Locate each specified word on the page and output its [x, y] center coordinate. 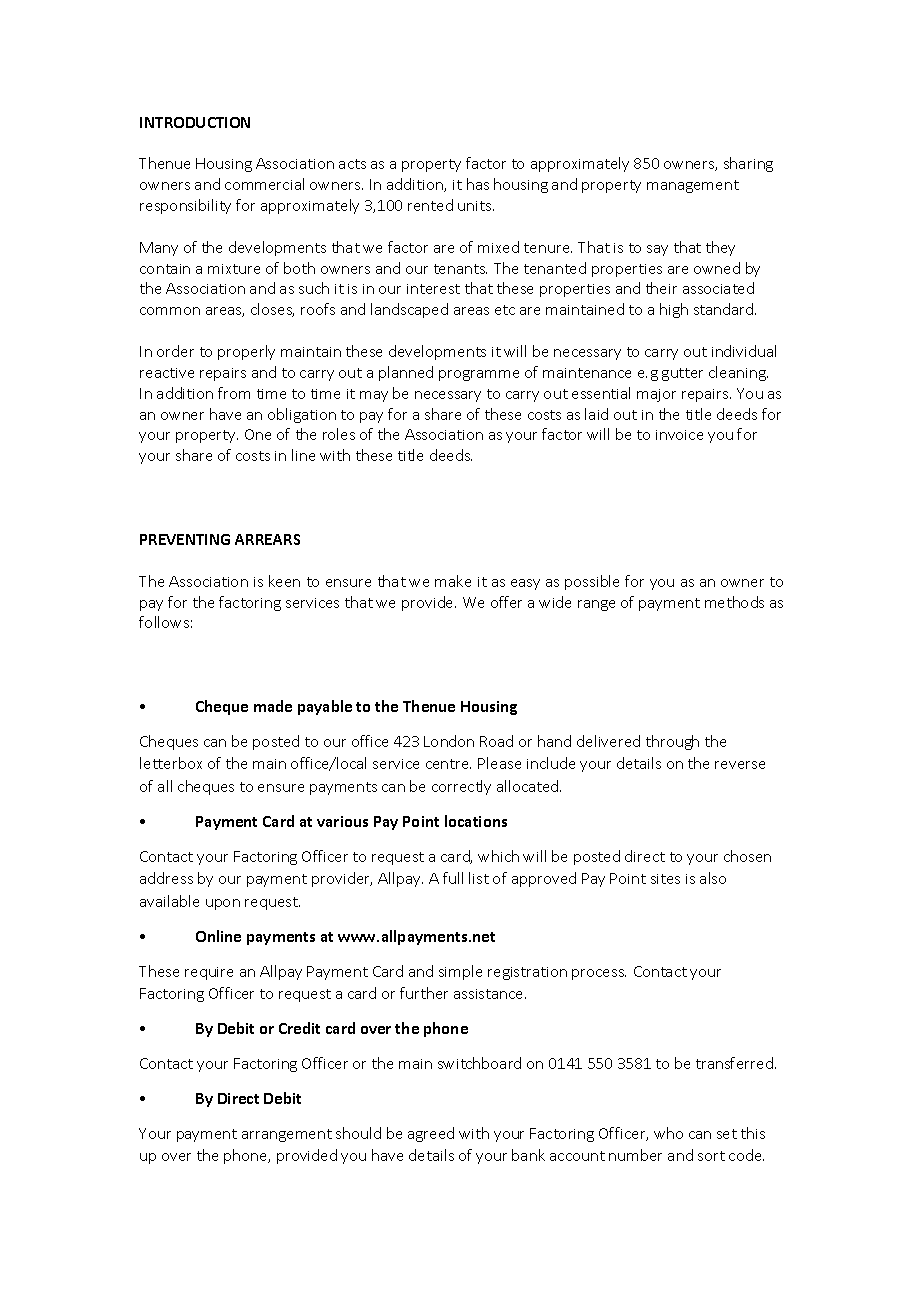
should [358, 1133]
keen [284, 581]
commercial [264, 184]
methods [734, 602]
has [478, 184]
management [693, 186]
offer [506, 602]
